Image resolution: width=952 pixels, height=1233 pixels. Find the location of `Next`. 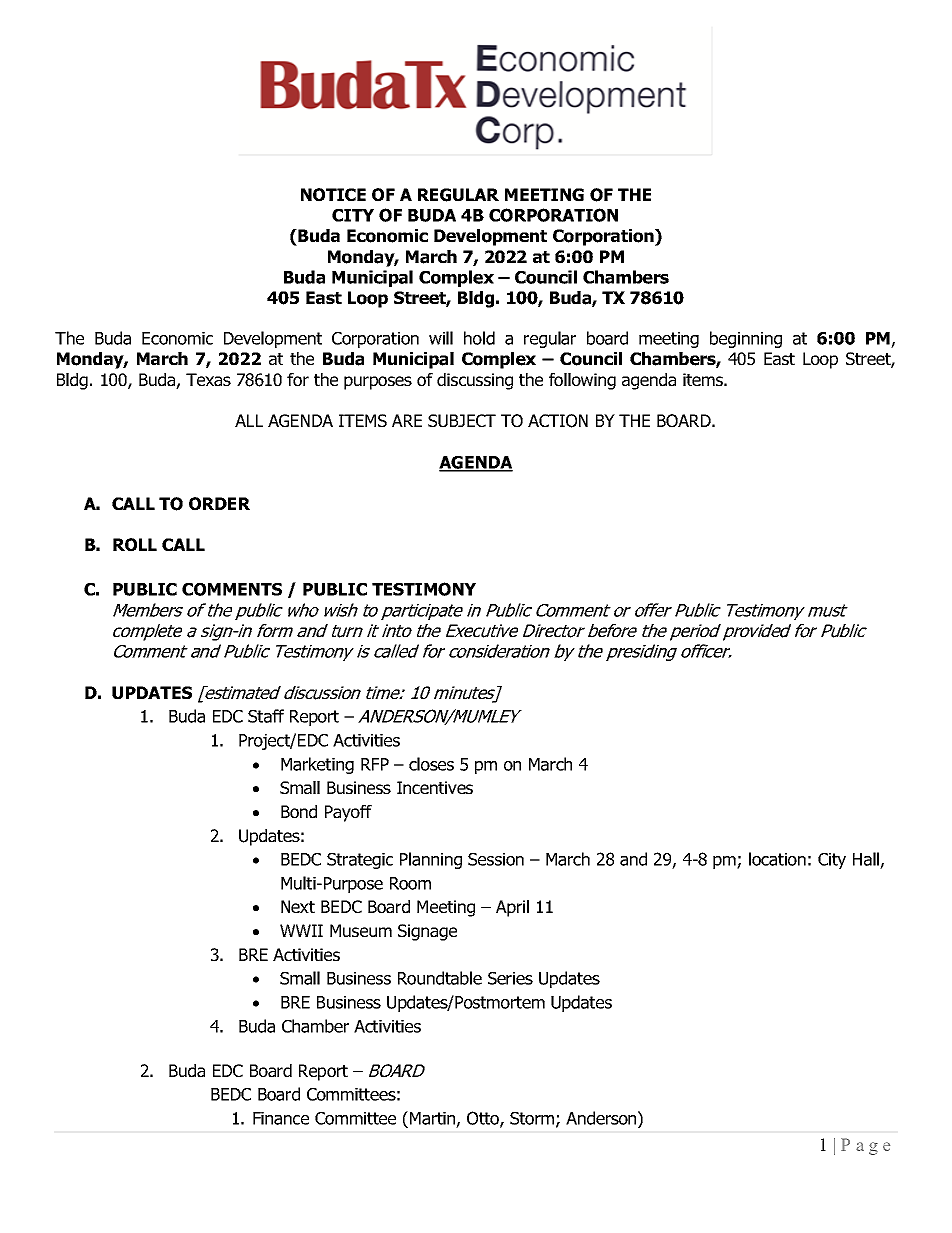

Next is located at coordinates (298, 906).
